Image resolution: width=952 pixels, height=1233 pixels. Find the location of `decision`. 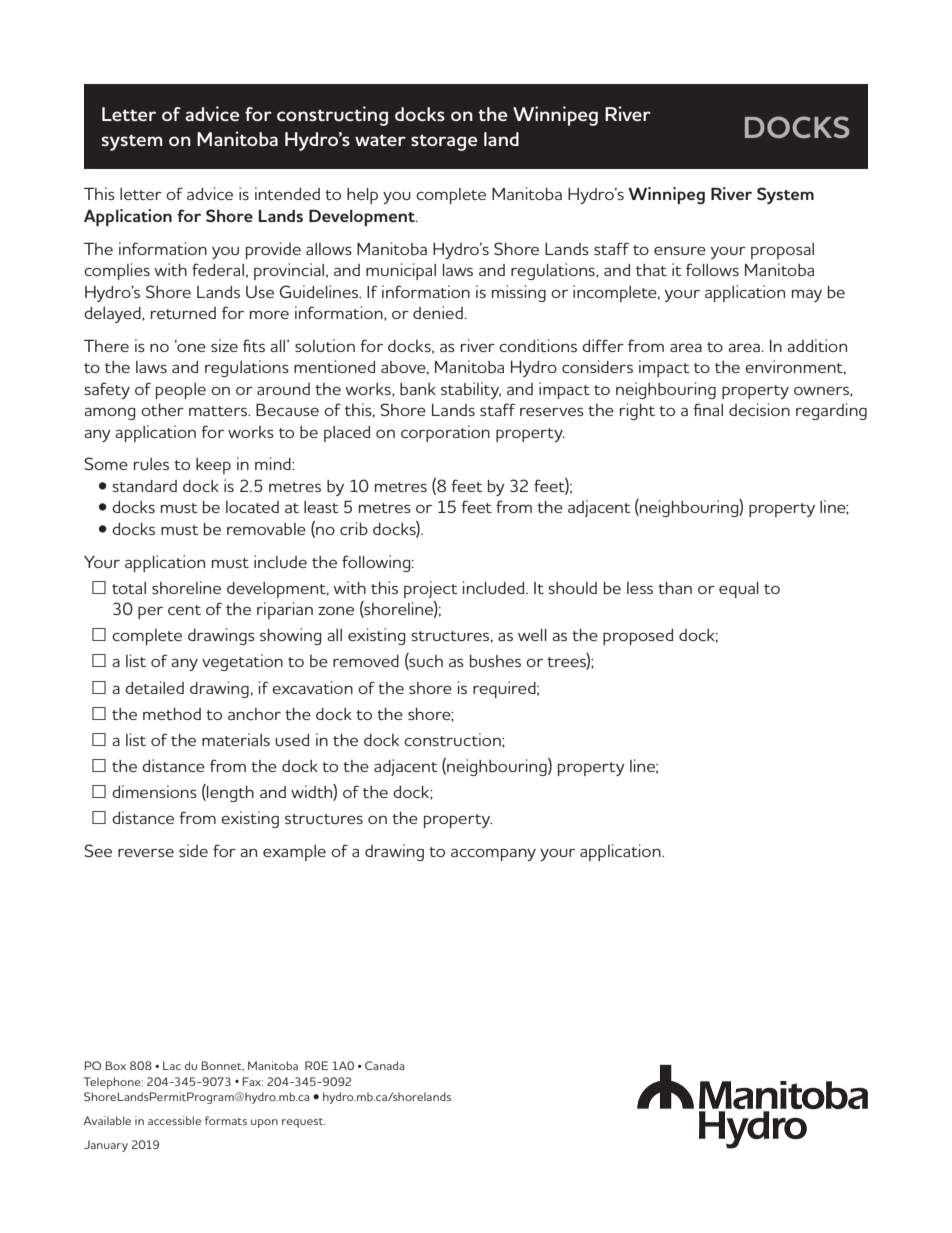

decision is located at coordinates (759, 409).
